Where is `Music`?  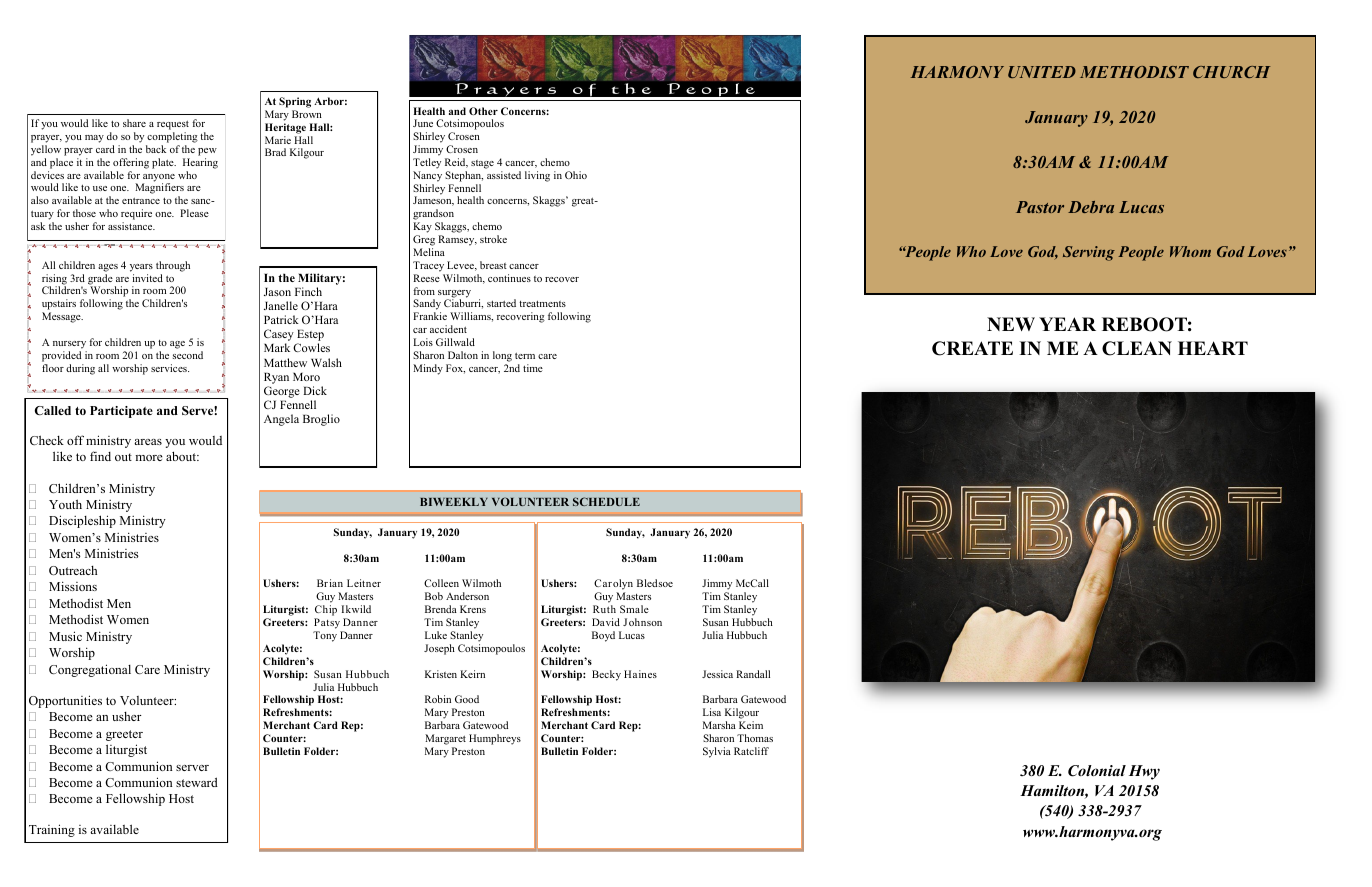 Music is located at coordinates (65, 636).
